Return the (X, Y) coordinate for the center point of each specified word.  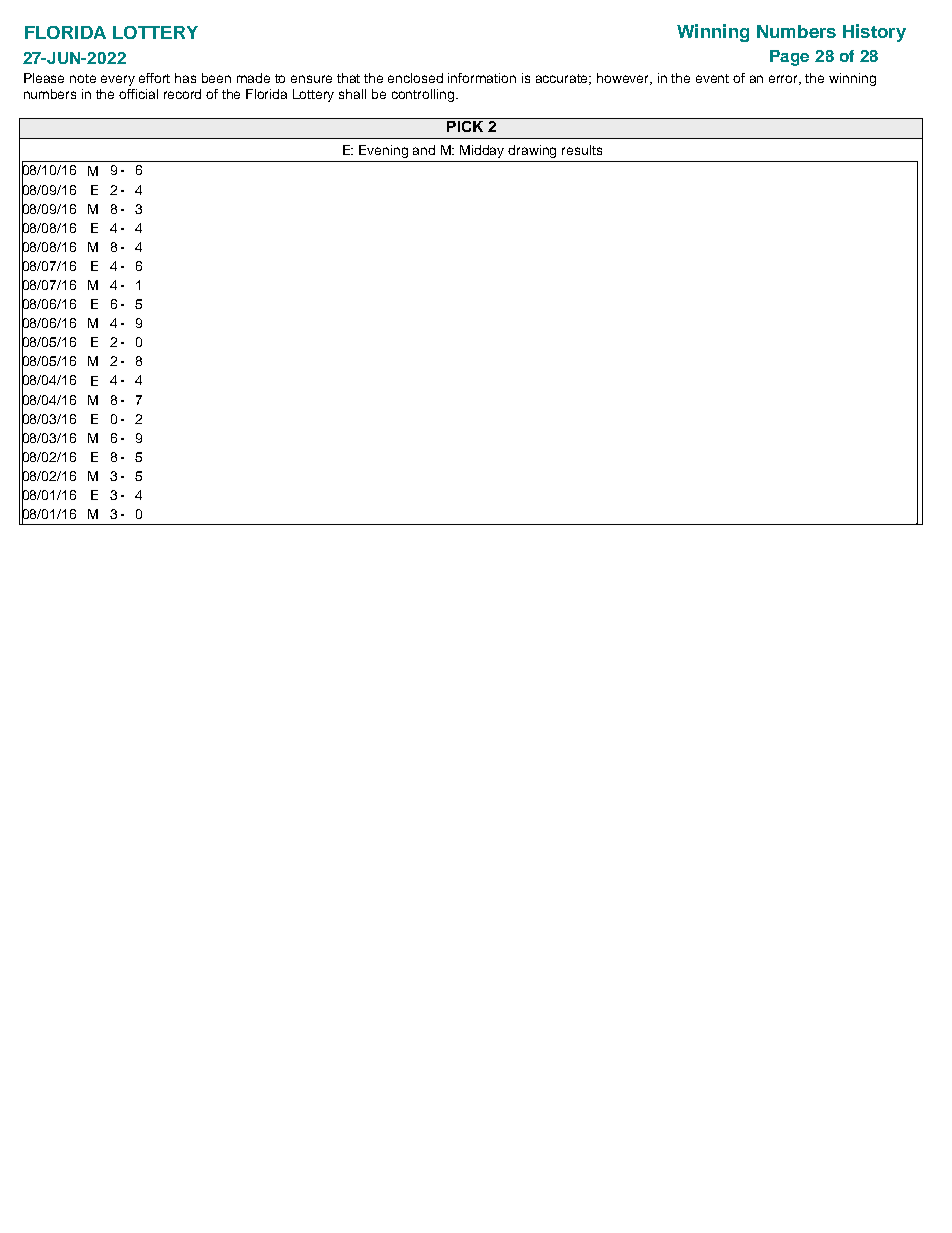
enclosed (415, 78)
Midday (482, 151)
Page (789, 58)
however (624, 79)
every (118, 80)
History (874, 33)
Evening (383, 151)
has (185, 78)
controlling (424, 95)
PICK (465, 125)
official (138, 94)
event (712, 78)
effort (154, 78)
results (582, 150)
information (482, 78)
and (424, 150)
